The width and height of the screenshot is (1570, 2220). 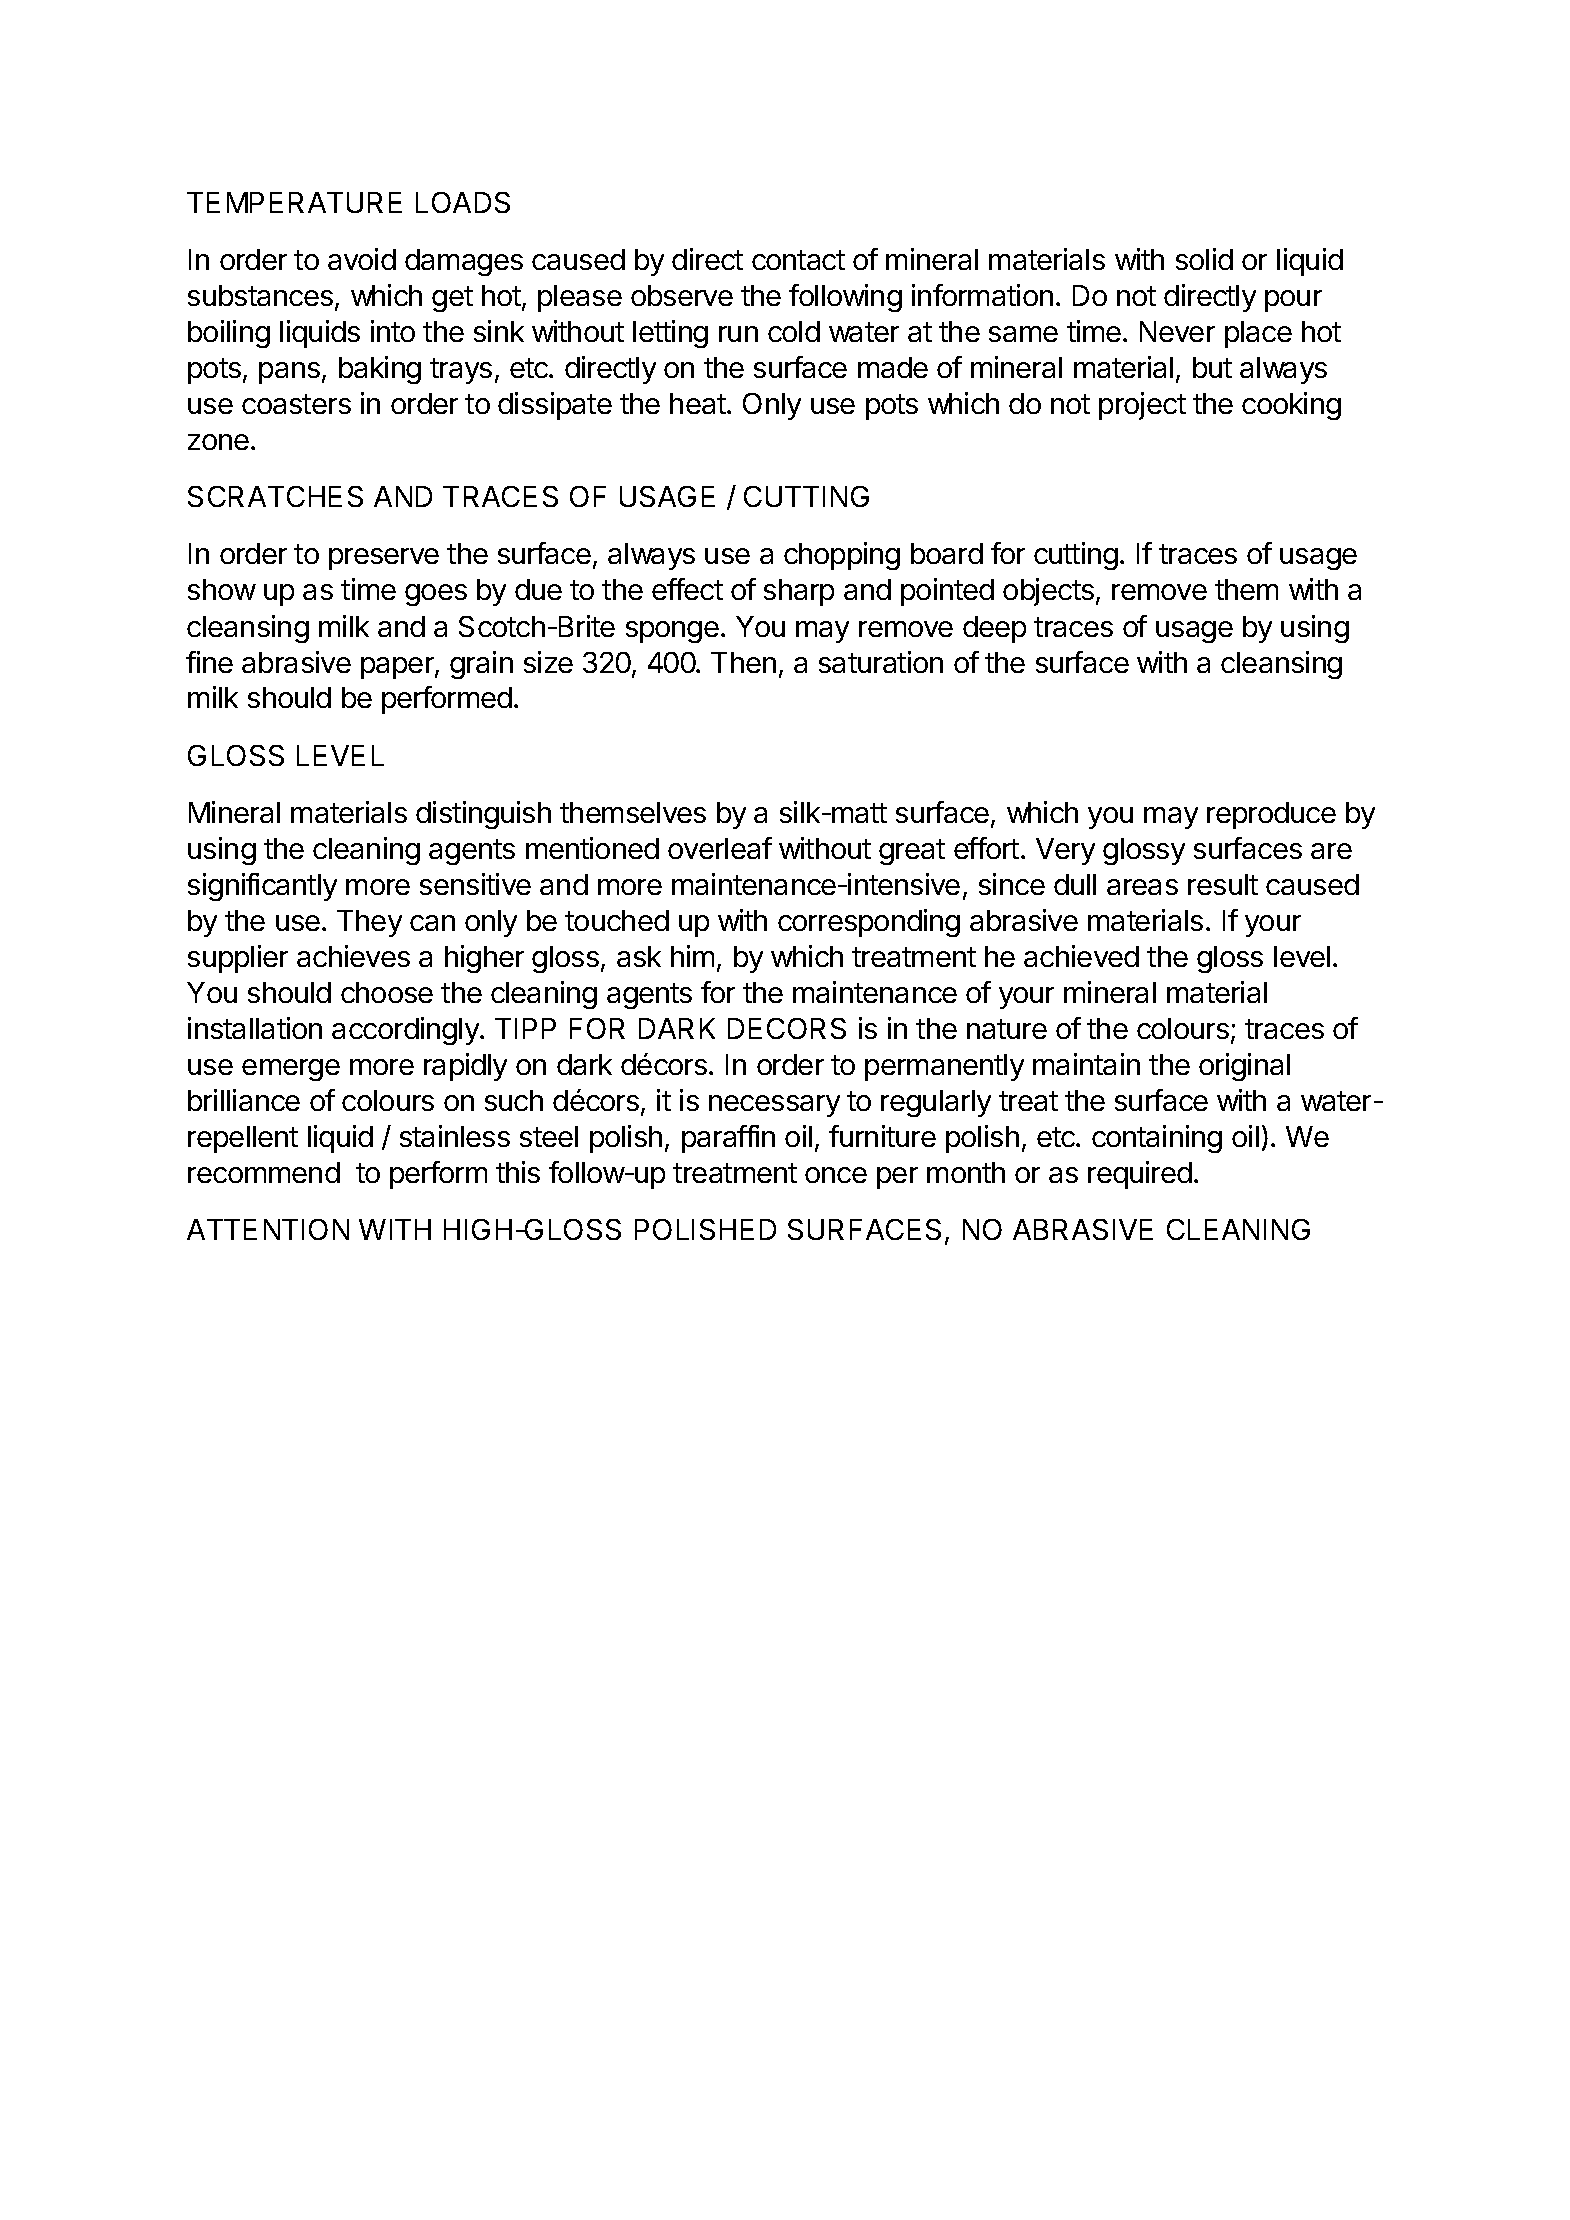 I want to click on avoid, so click(x=362, y=259).
